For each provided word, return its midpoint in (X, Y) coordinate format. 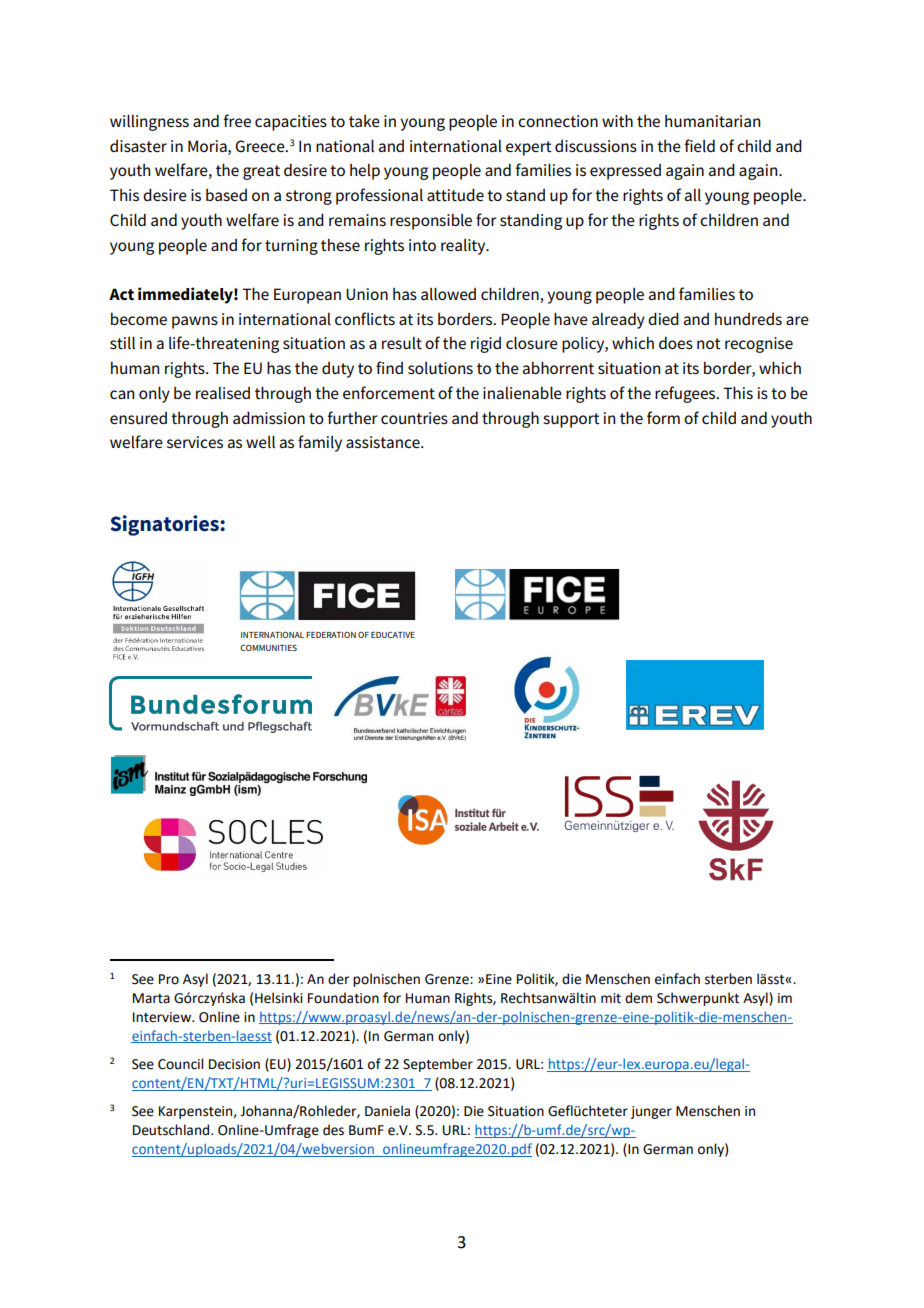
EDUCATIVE (393, 635)
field (699, 145)
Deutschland (172, 1130)
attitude (455, 195)
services (195, 442)
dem (638, 998)
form (663, 417)
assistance (384, 442)
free (237, 120)
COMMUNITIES (268, 647)
